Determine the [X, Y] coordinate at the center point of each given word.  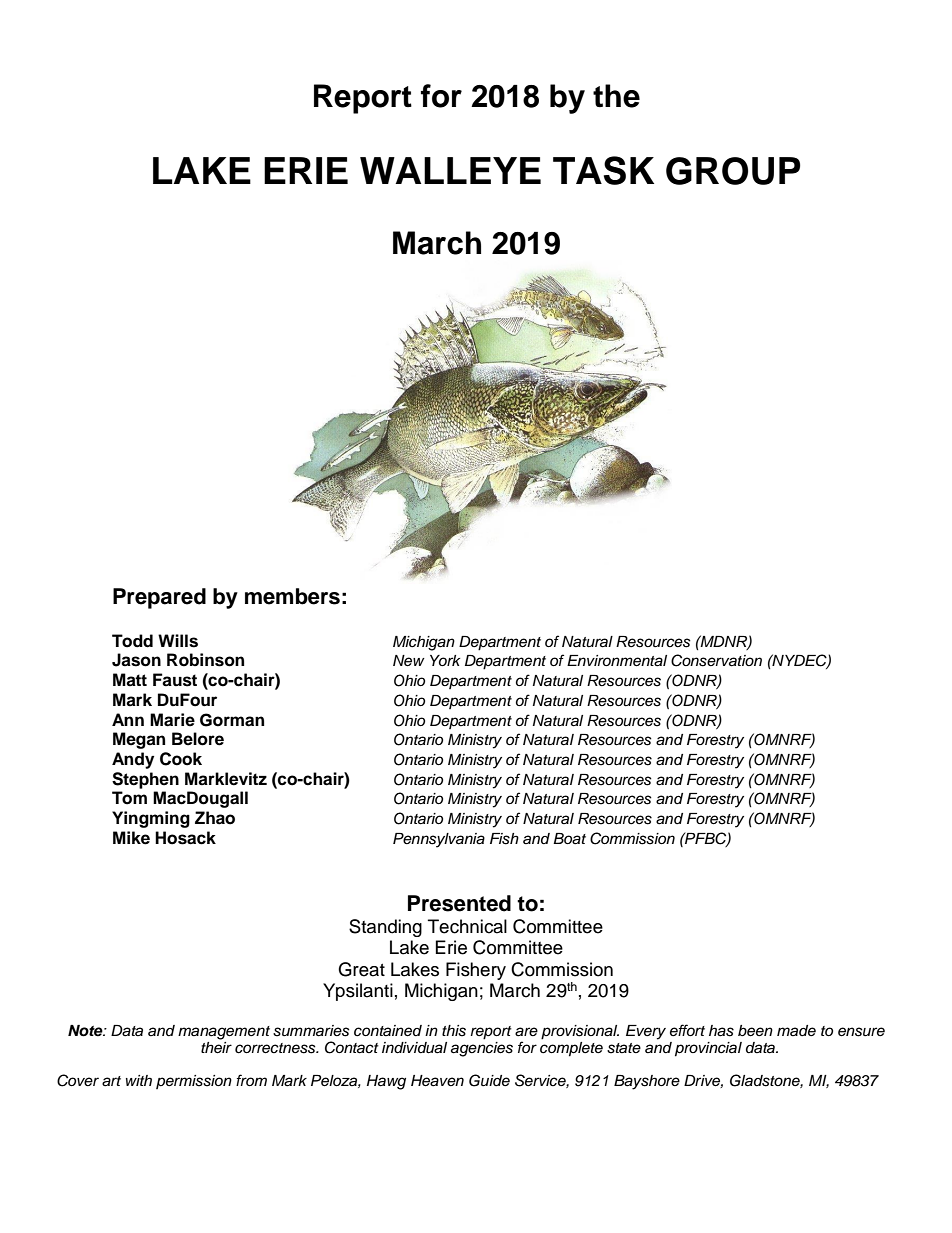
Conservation [716, 660]
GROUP [733, 171]
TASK [603, 170]
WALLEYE [450, 170]
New [409, 661]
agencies [482, 1049]
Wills [178, 641]
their [216, 1048]
